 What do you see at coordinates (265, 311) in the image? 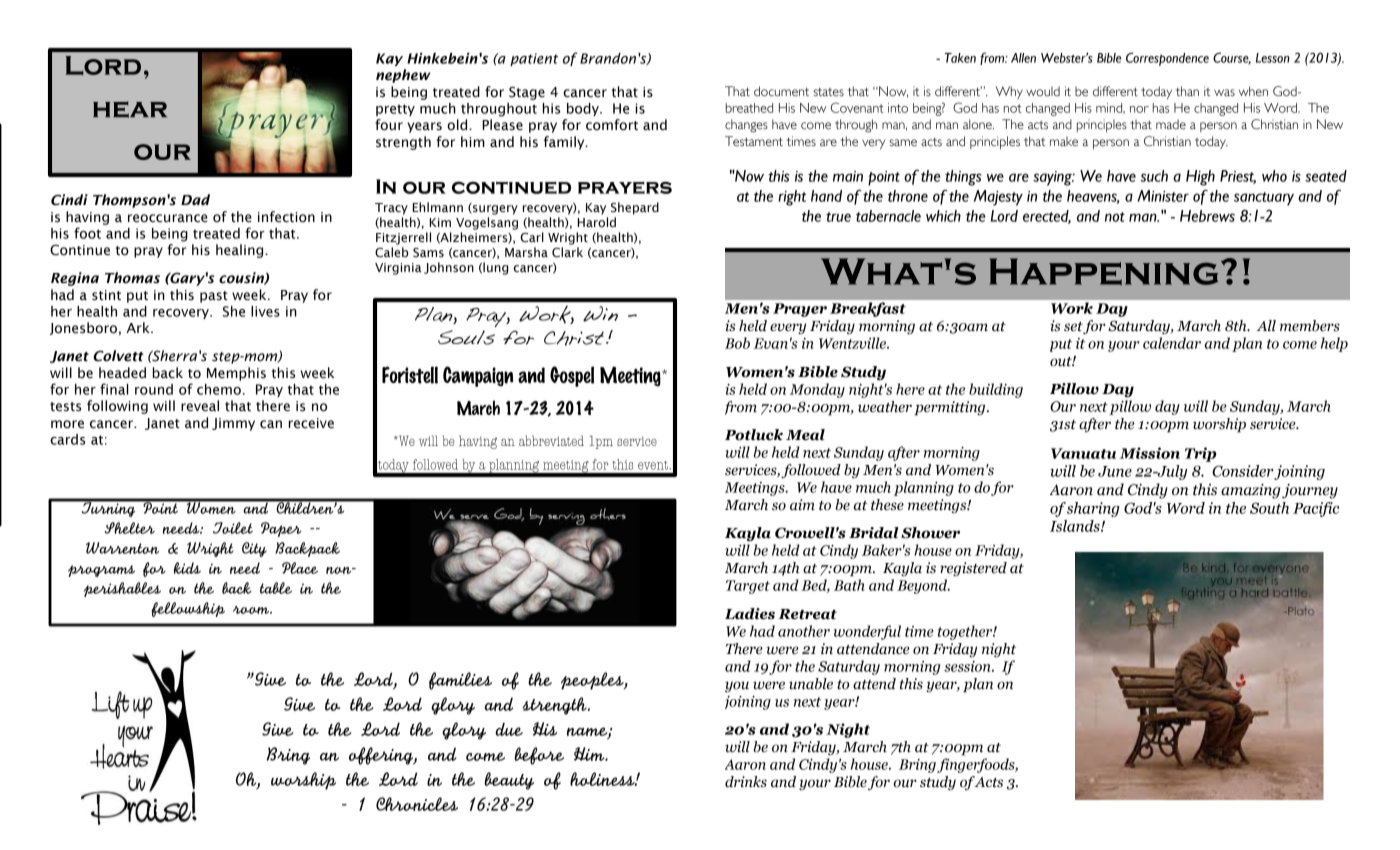
I see `lives` at bounding box center [265, 311].
